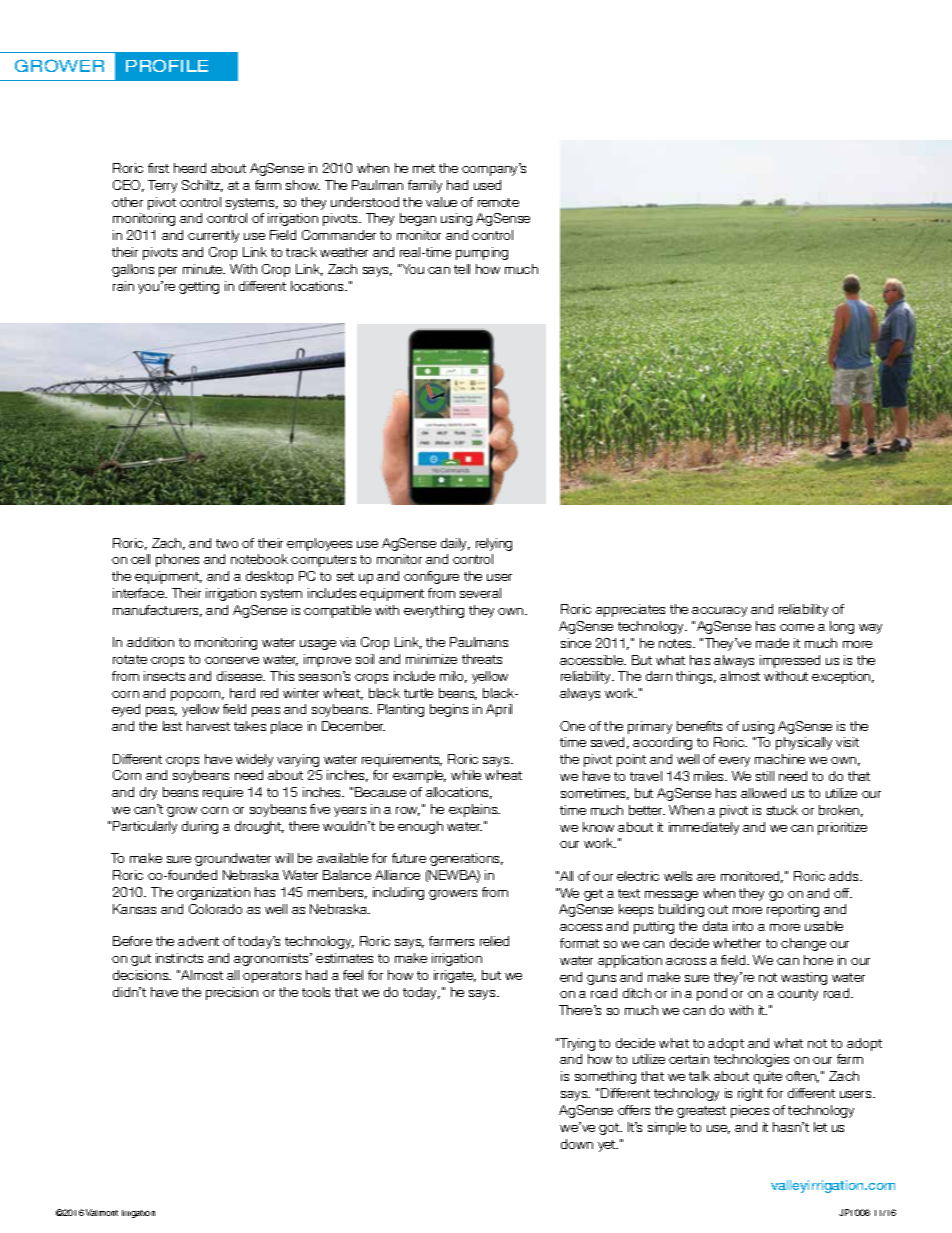 Image resolution: width=952 pixels, height=1233 pixels. Describe the element at coordinates (719, 612) in the screenshot. I see `accuracy` at that location.
